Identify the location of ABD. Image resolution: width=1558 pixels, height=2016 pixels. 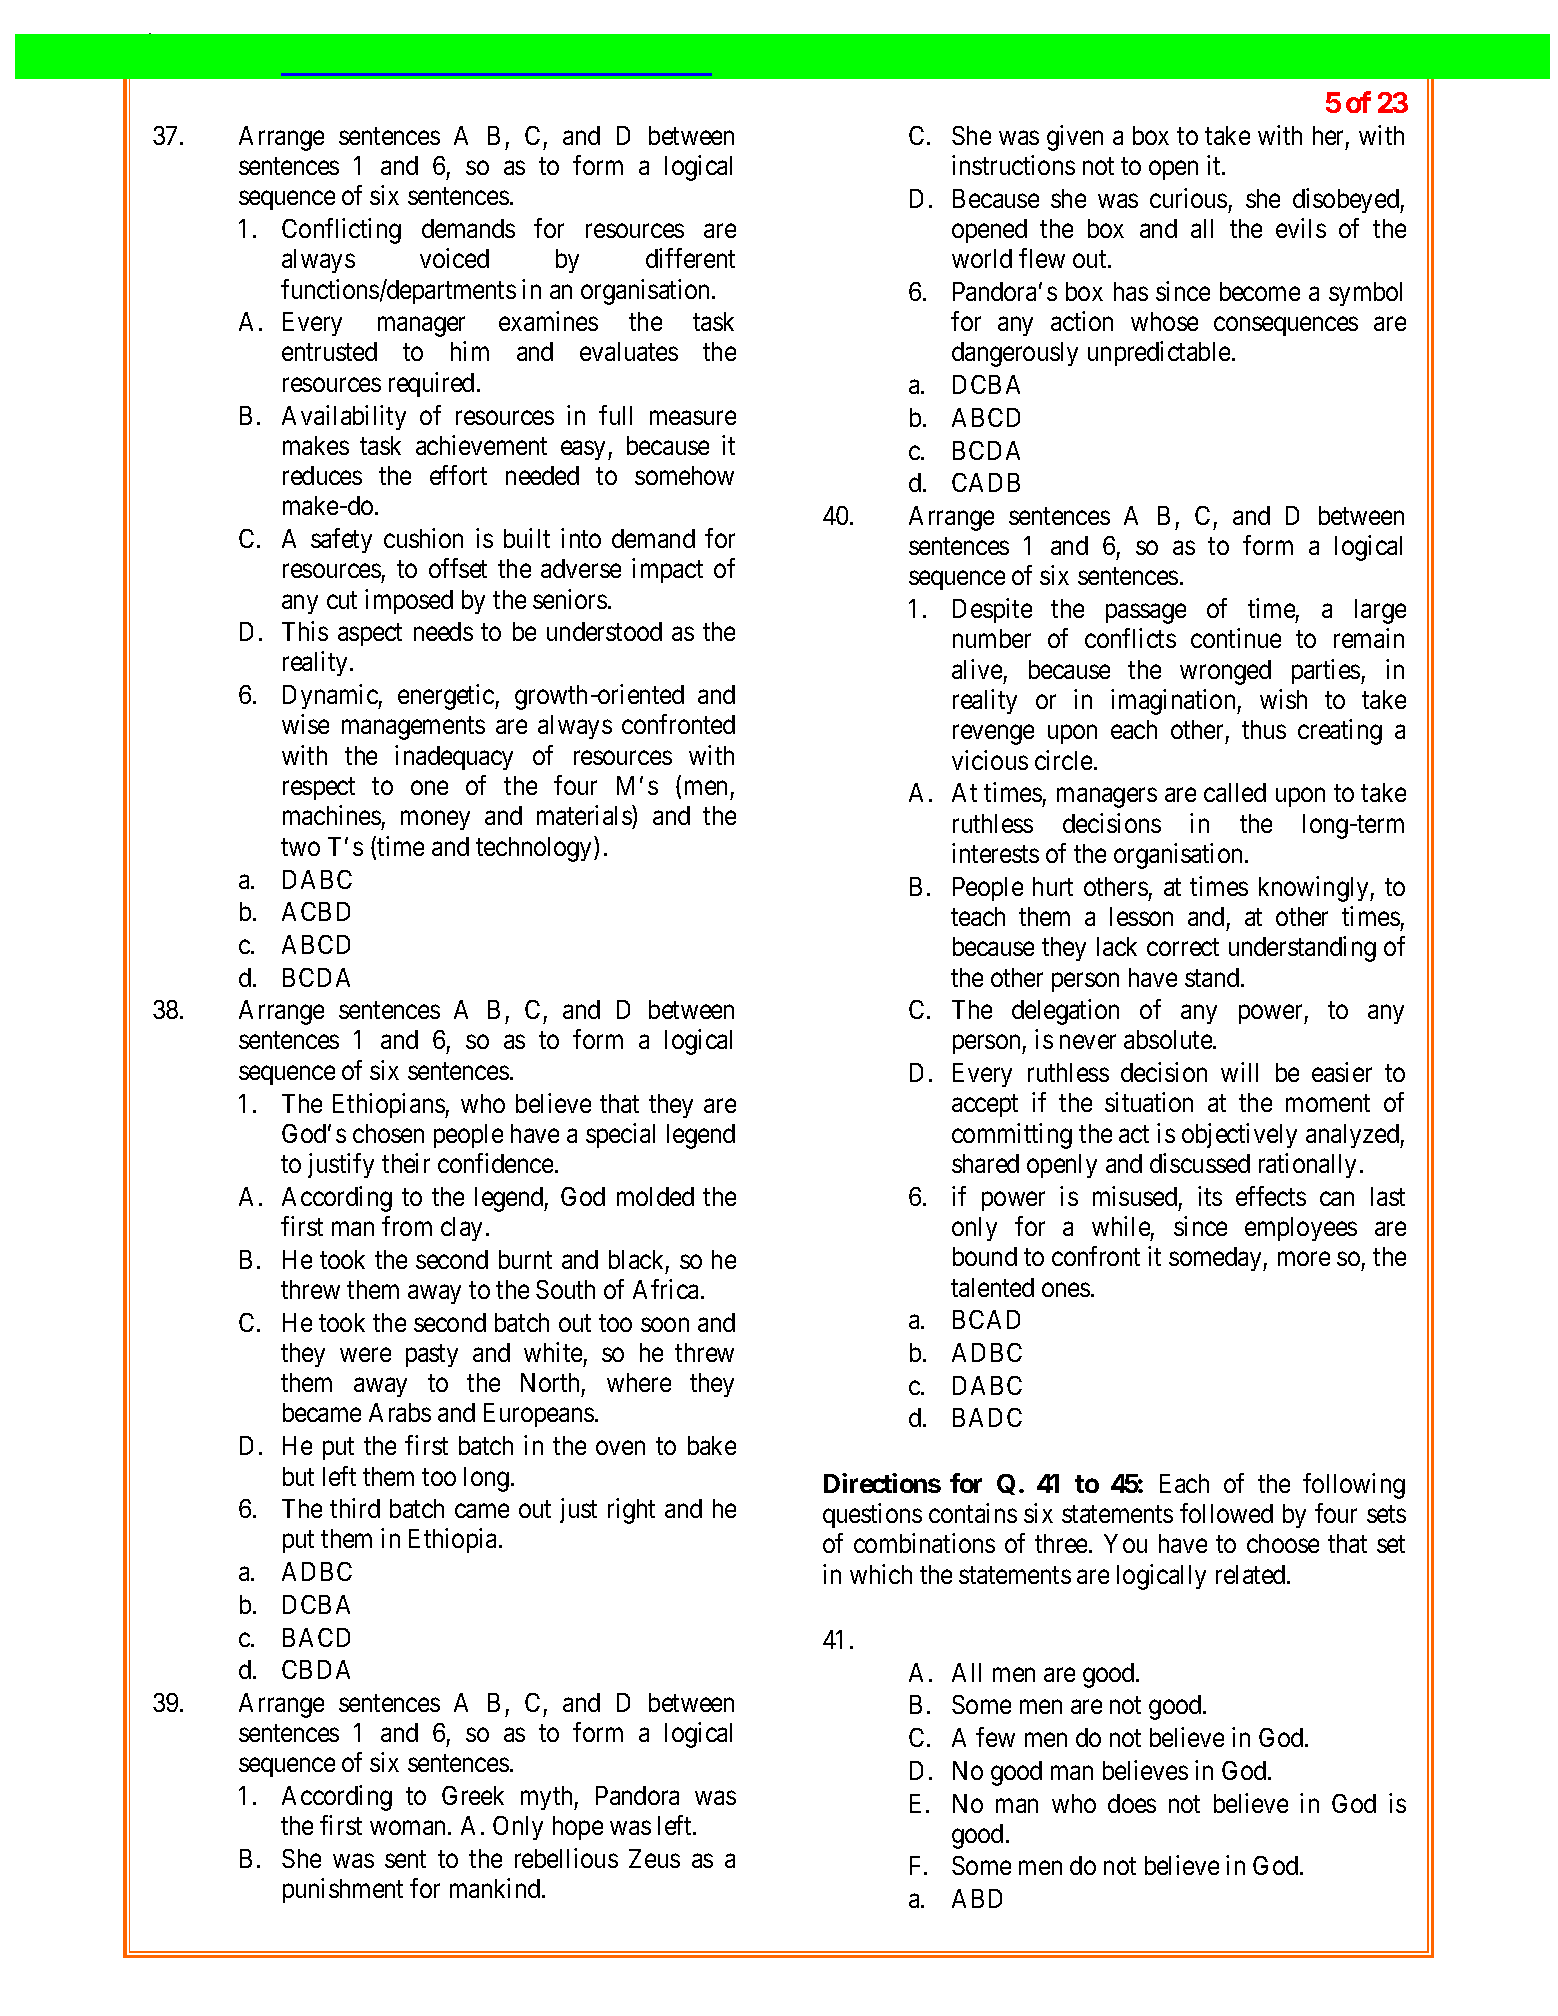
(977, 1898).
